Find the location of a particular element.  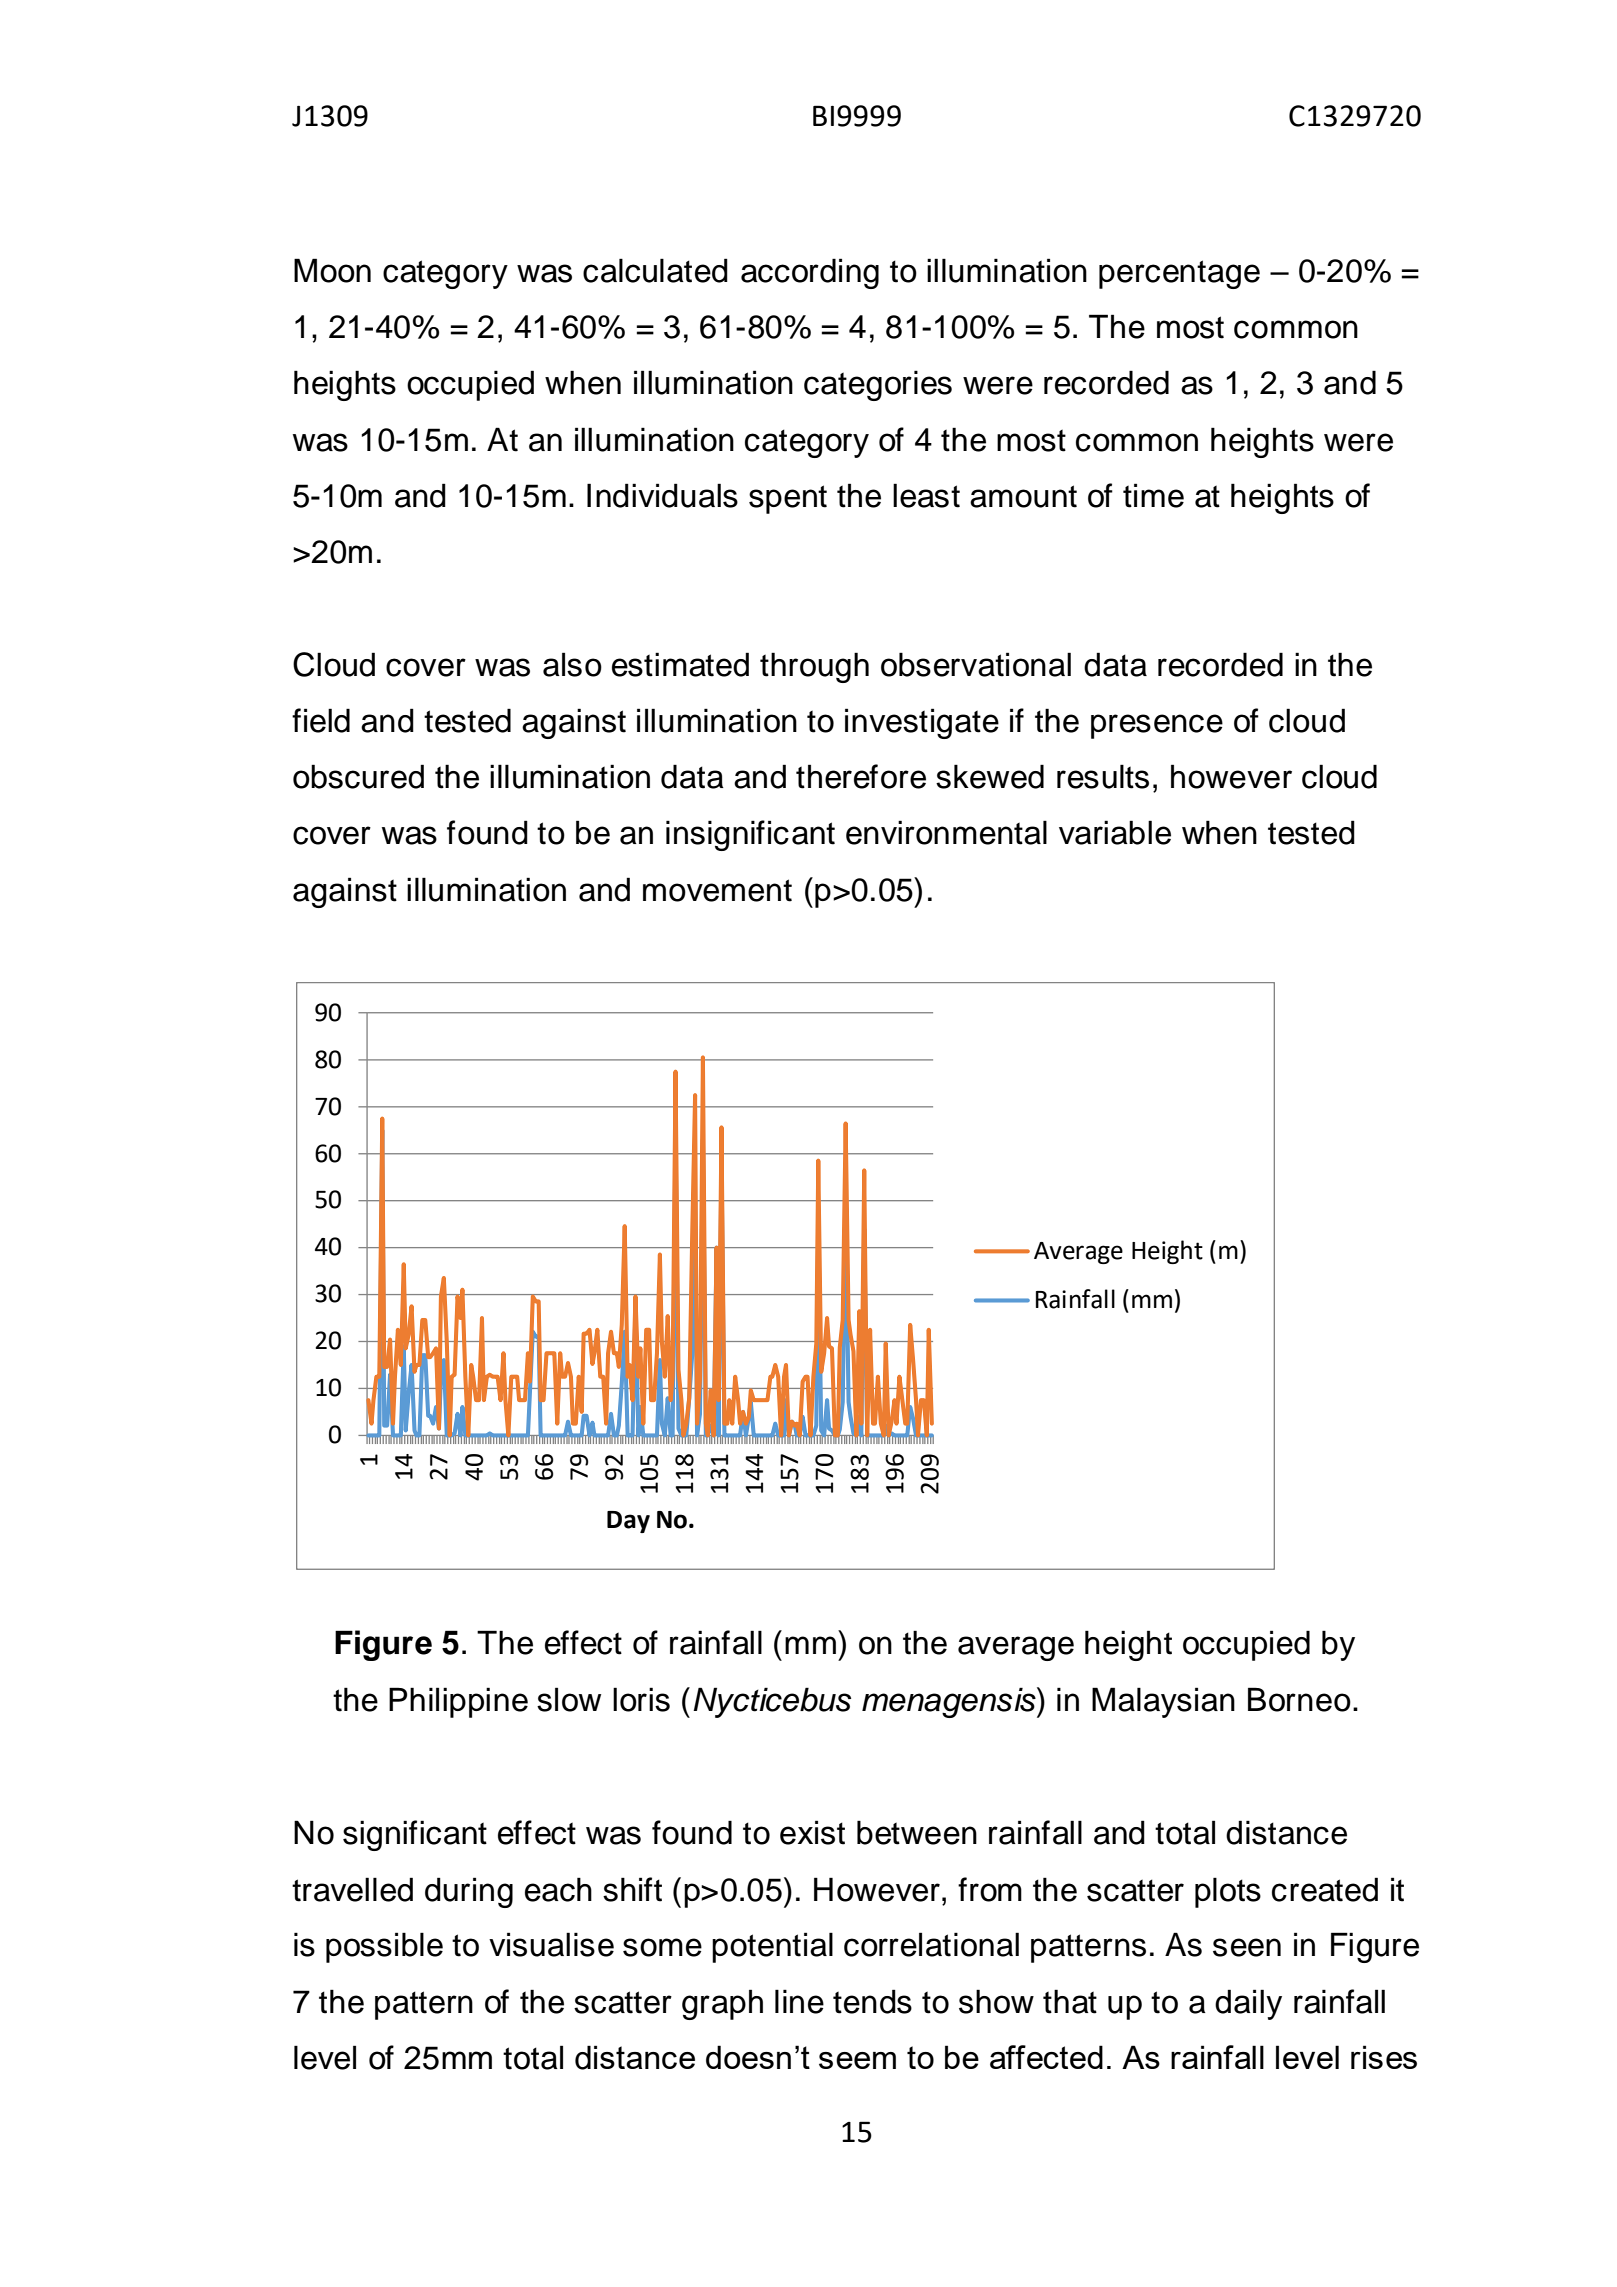

possible is located at coordinates (384, 1947).
